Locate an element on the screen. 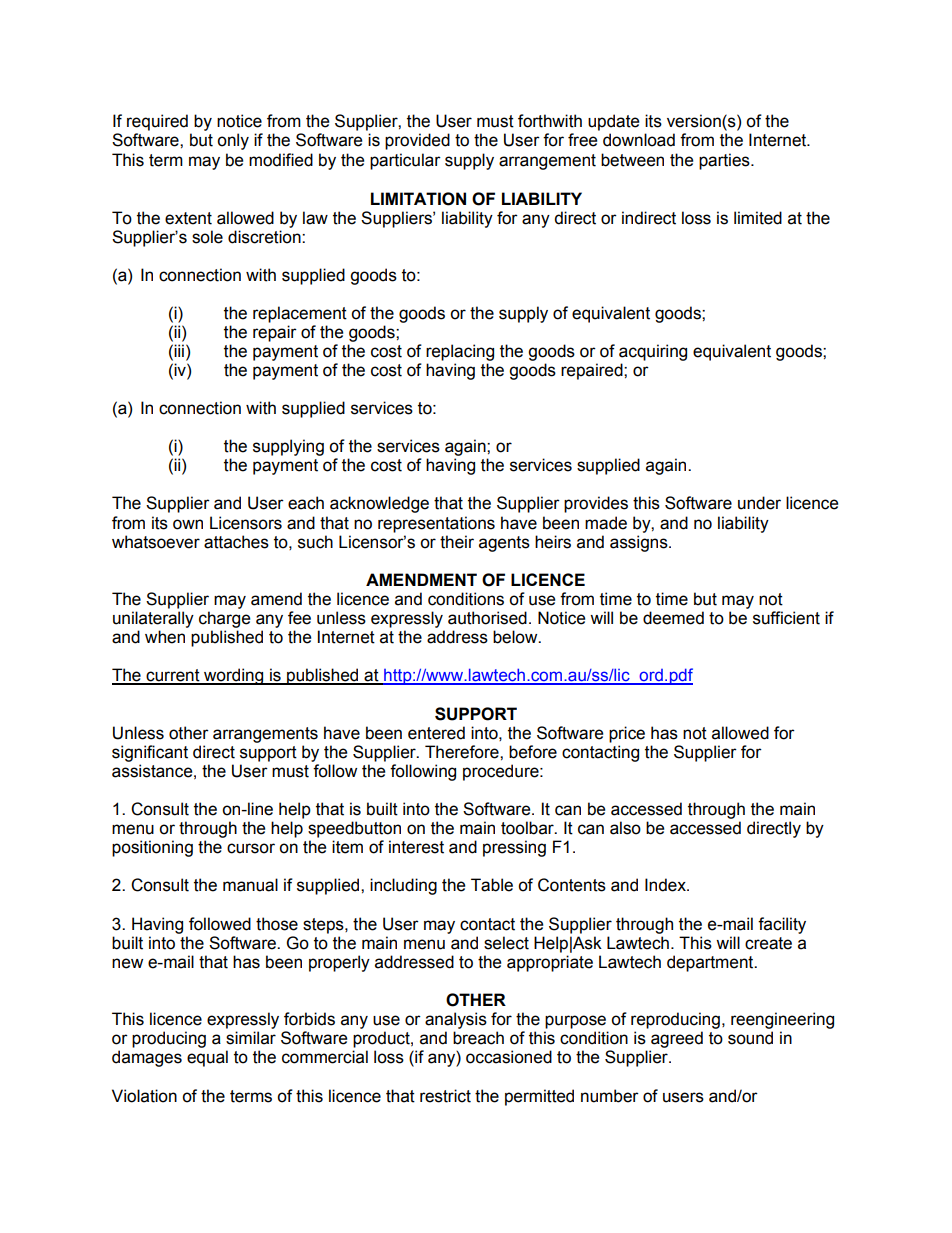  price is located at coordinates (627, 734).
